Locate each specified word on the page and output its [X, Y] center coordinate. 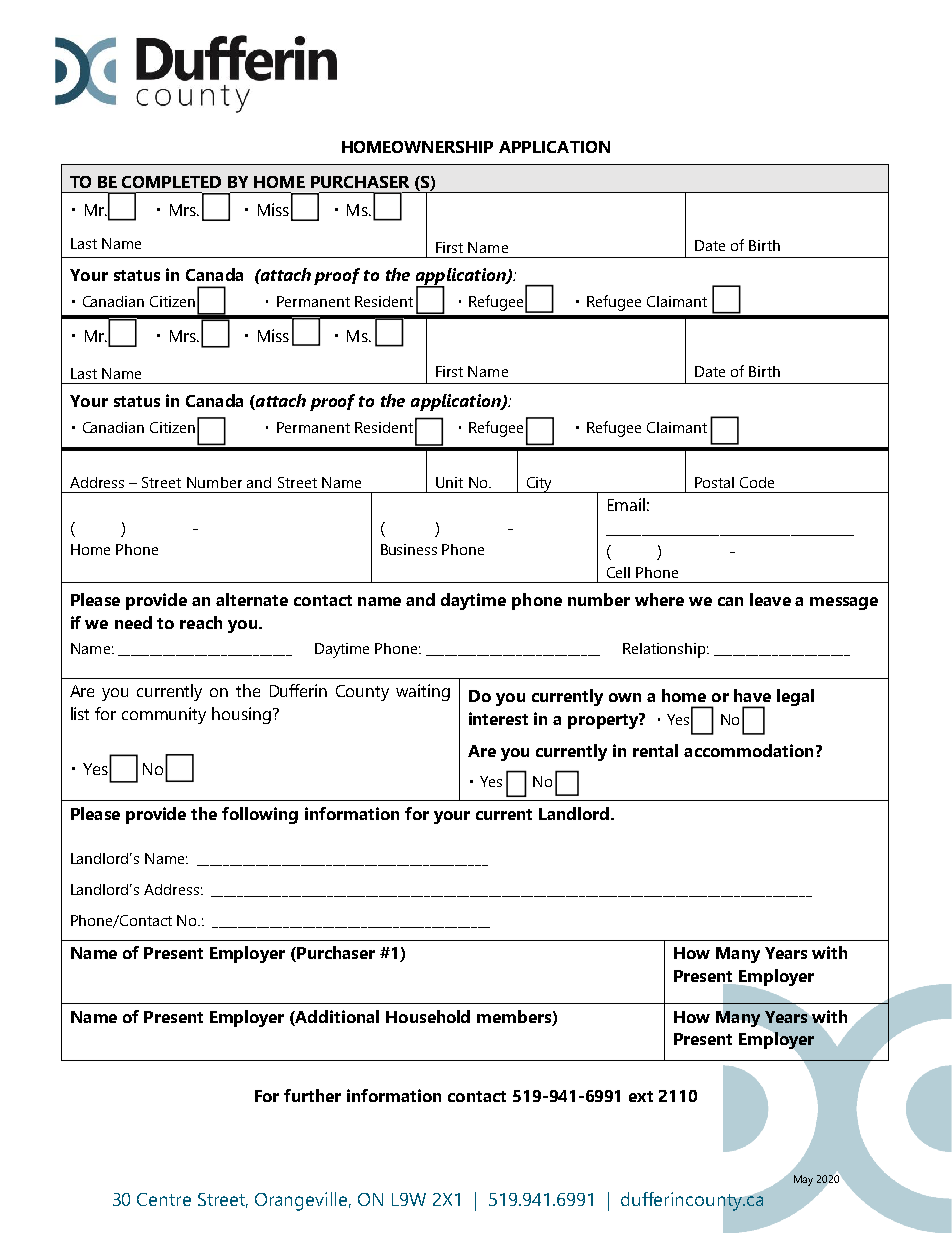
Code [757, 482]
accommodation [748, 750]
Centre [164, 1199]
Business [409, 549]
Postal [714, 482]
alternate [252, 599]
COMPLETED [171, 182]
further [312, 1095]
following [260, 815]
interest [498, 718]
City [539, 485]
